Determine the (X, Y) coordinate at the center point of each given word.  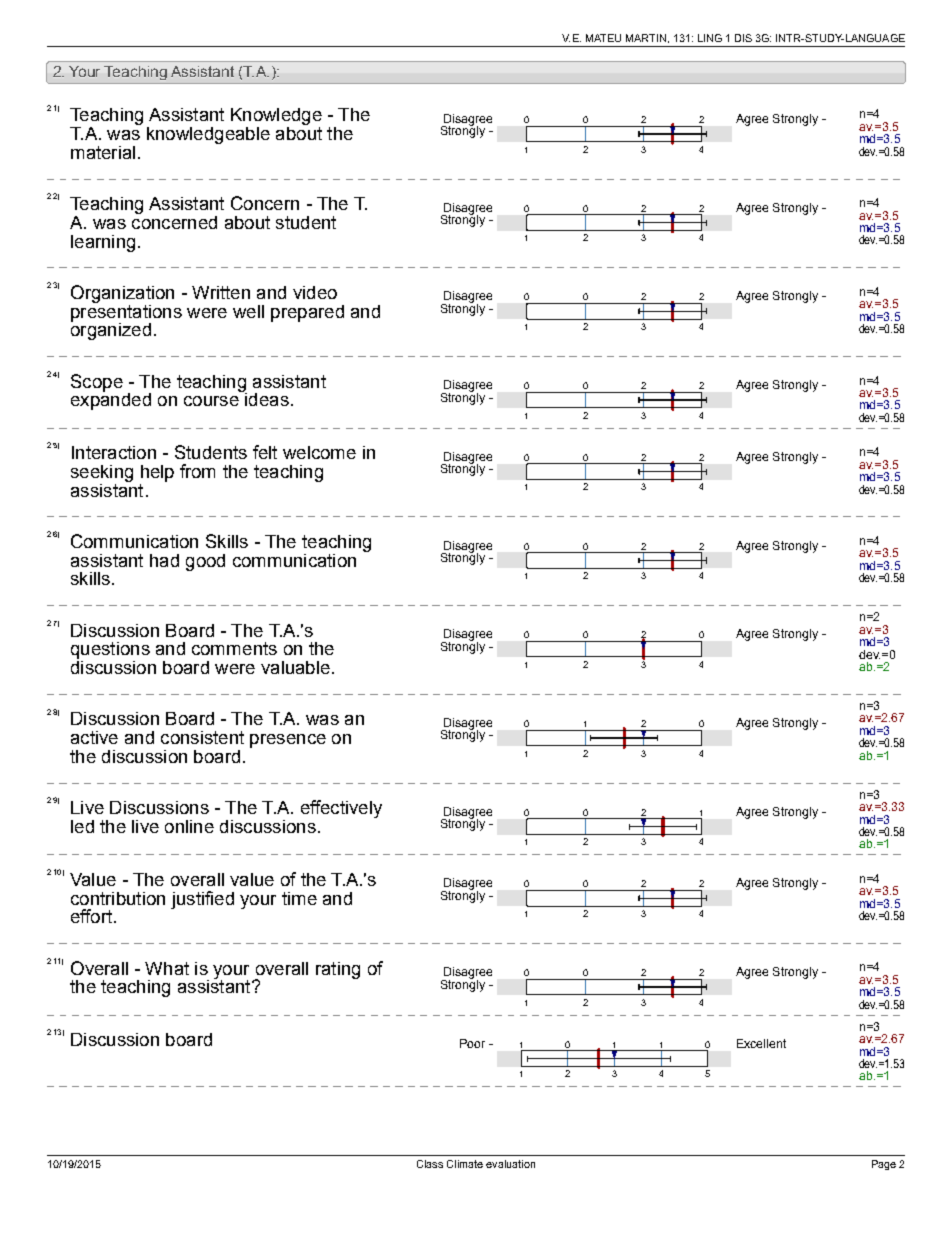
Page (884, 1165)
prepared (307, 313)
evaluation (510, 1164)
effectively (341, 809)
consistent (202, 737)
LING (710, 38)
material (103, 152)
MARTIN (646, 38)
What (167, 968)
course (211, 401)
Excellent (761, 1043)
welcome (319, 452)
